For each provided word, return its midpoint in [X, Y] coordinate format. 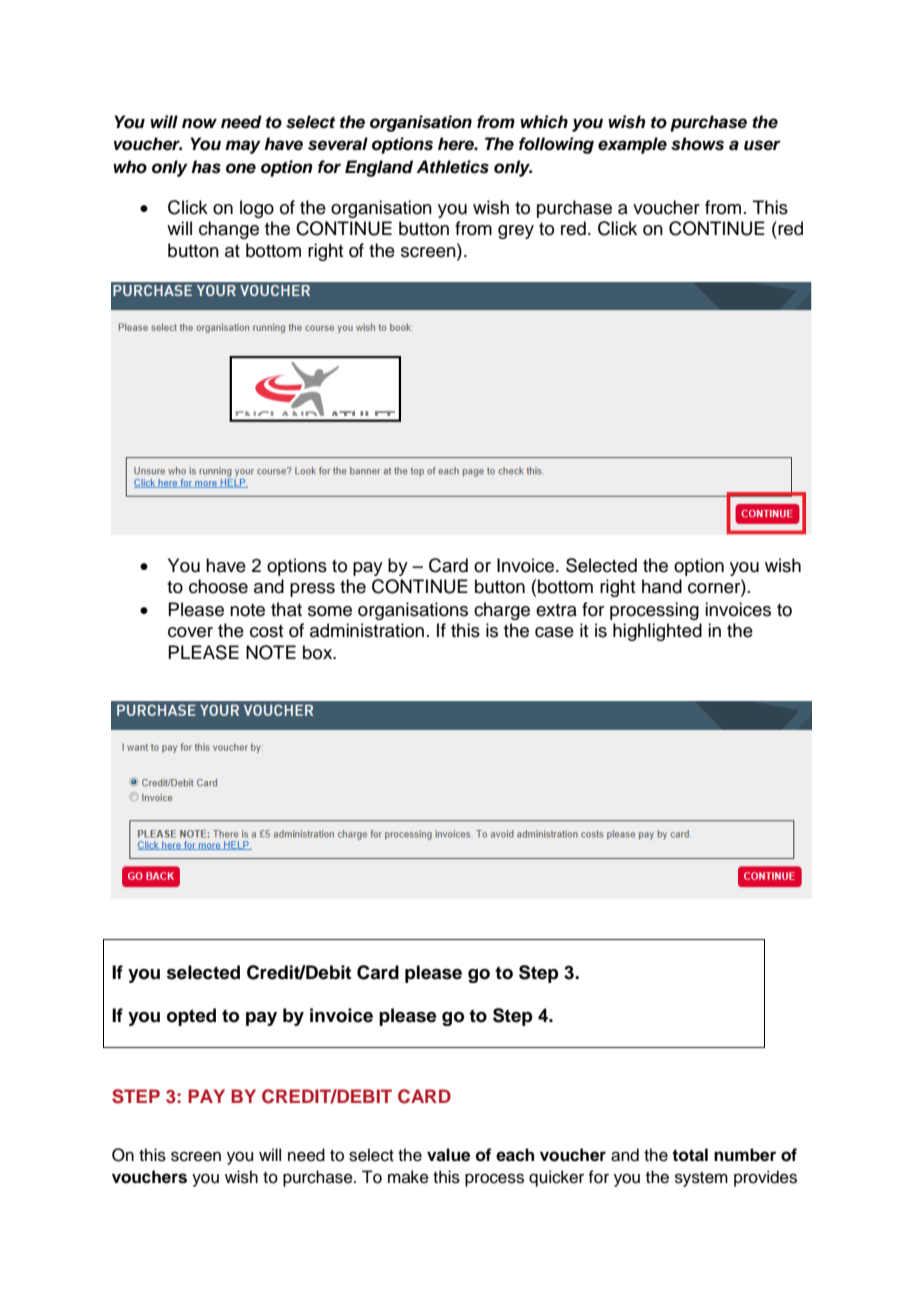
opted [191, 1017]
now [199, 123]
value [448, 1155]
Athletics [452, 167]
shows [697, 144]
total [690, 1155]
